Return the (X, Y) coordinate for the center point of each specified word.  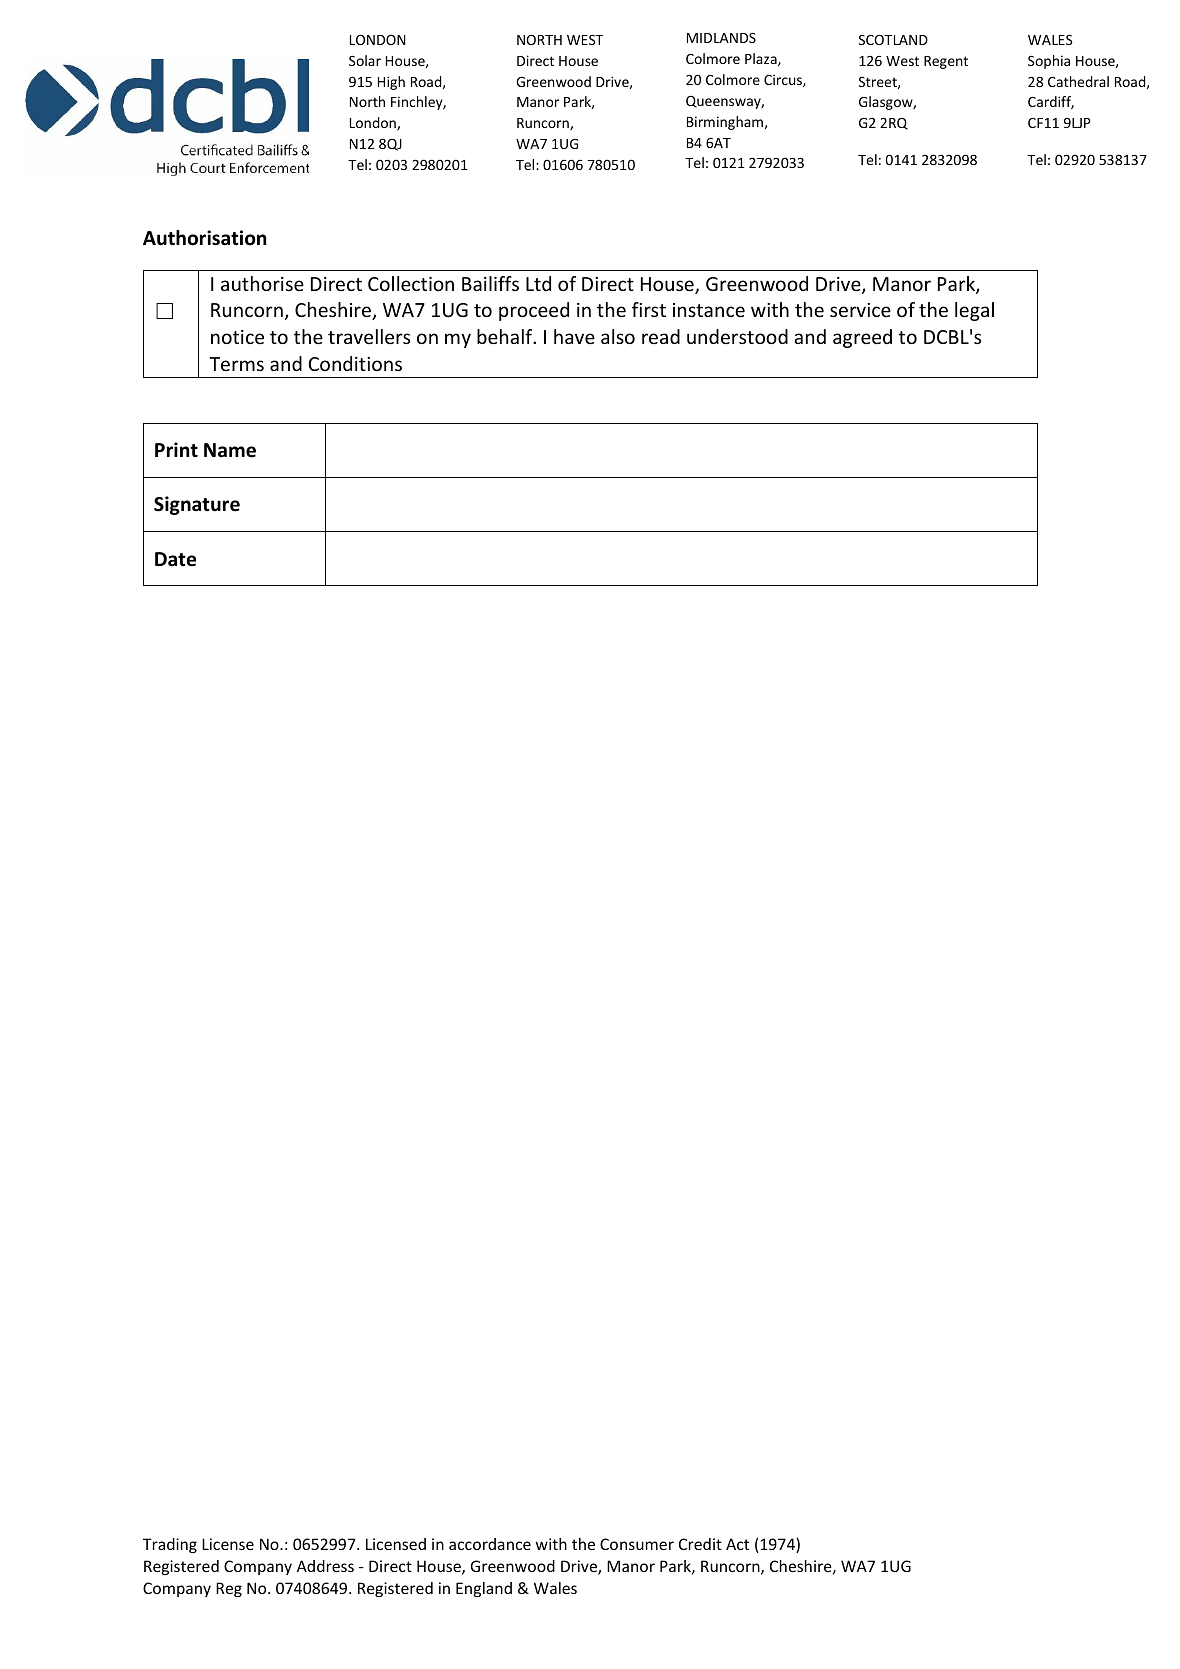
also (618, 336)
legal (974, 311)
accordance (490, 1544)
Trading (170, 1545)
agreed (862, 338)
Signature (197, 505)
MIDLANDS (721, 38)
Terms (236, 364)
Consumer (637, 1544)
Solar (365, 60)
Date (175, 559)
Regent (946, 62)
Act (737, 1544)
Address (325, 1566)
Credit (700, 1544)
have (574, 336)
